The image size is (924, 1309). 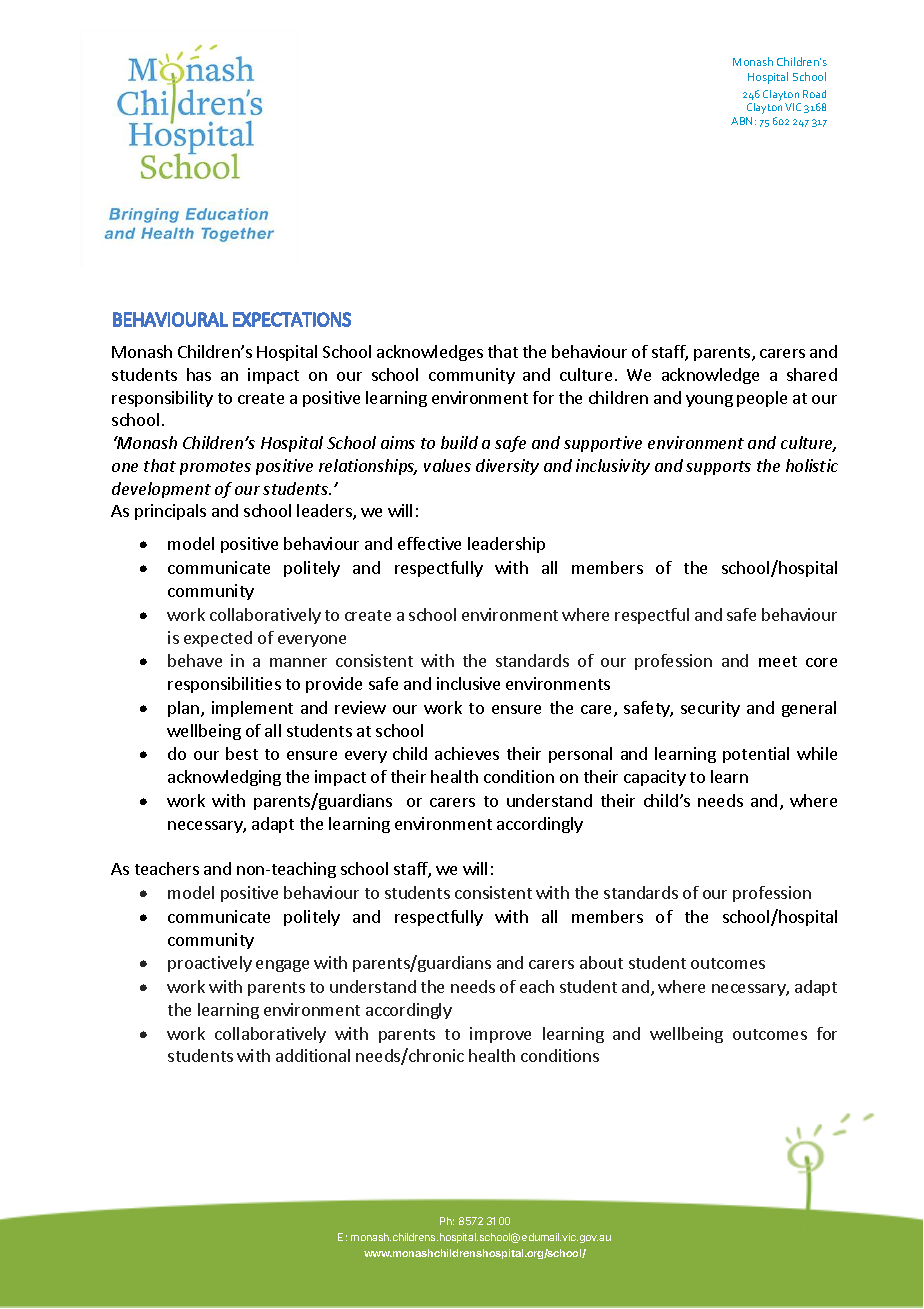 I want to click on meet, so click(x=778, y=661).
